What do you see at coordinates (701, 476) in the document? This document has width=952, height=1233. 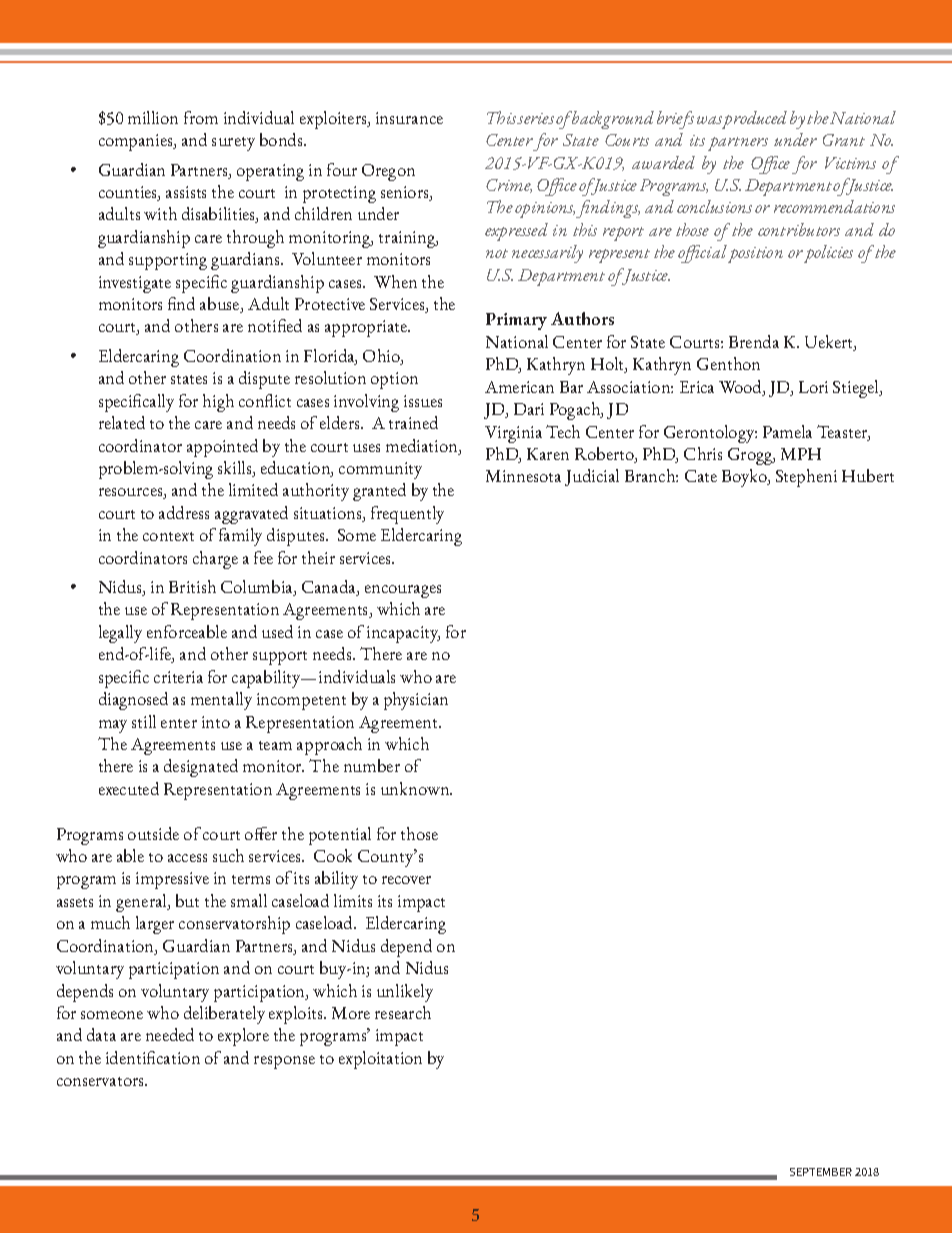 I see `Cate` at bounding box center [701, 476].
